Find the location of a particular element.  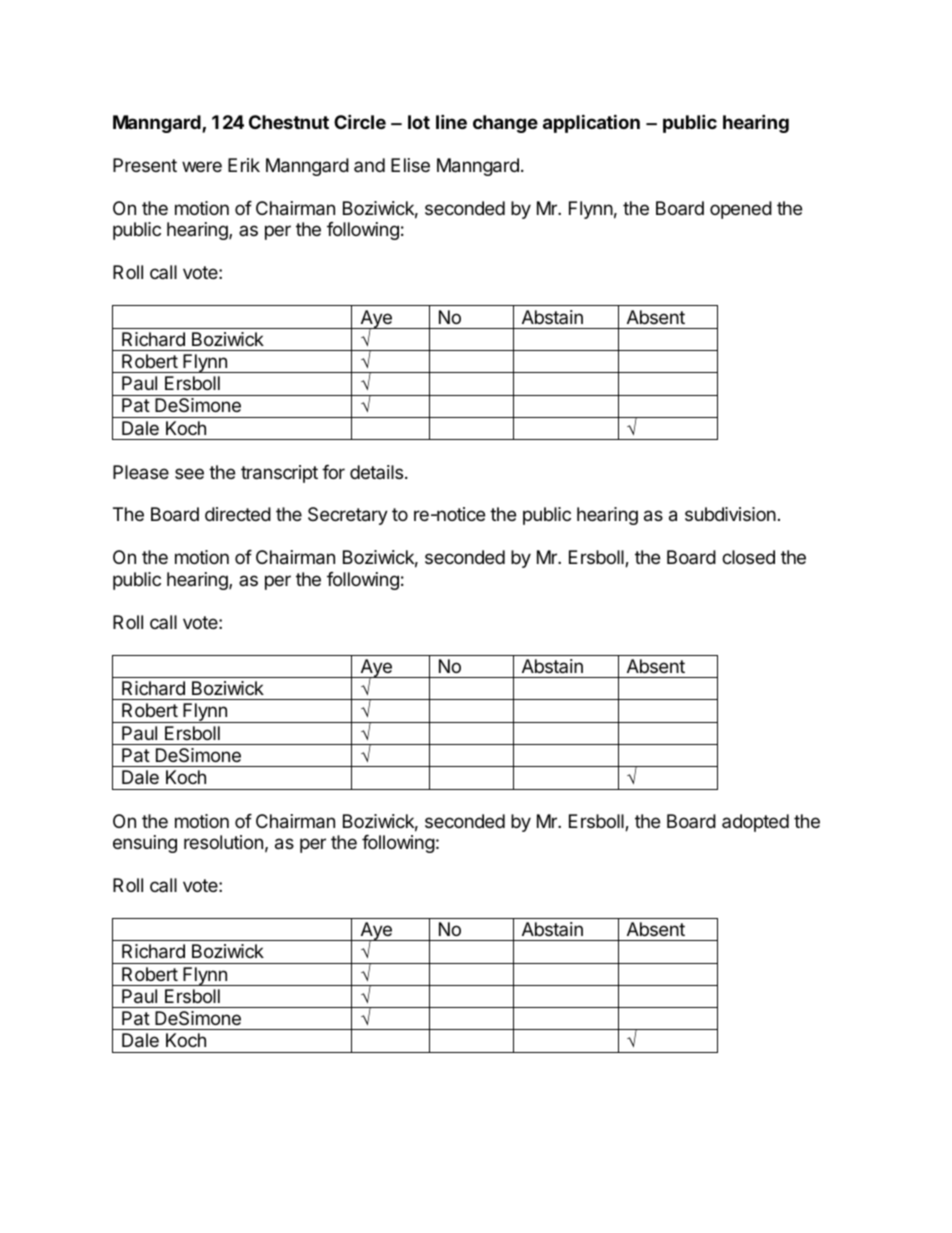

Elise is located at coordinates (410, 165).
